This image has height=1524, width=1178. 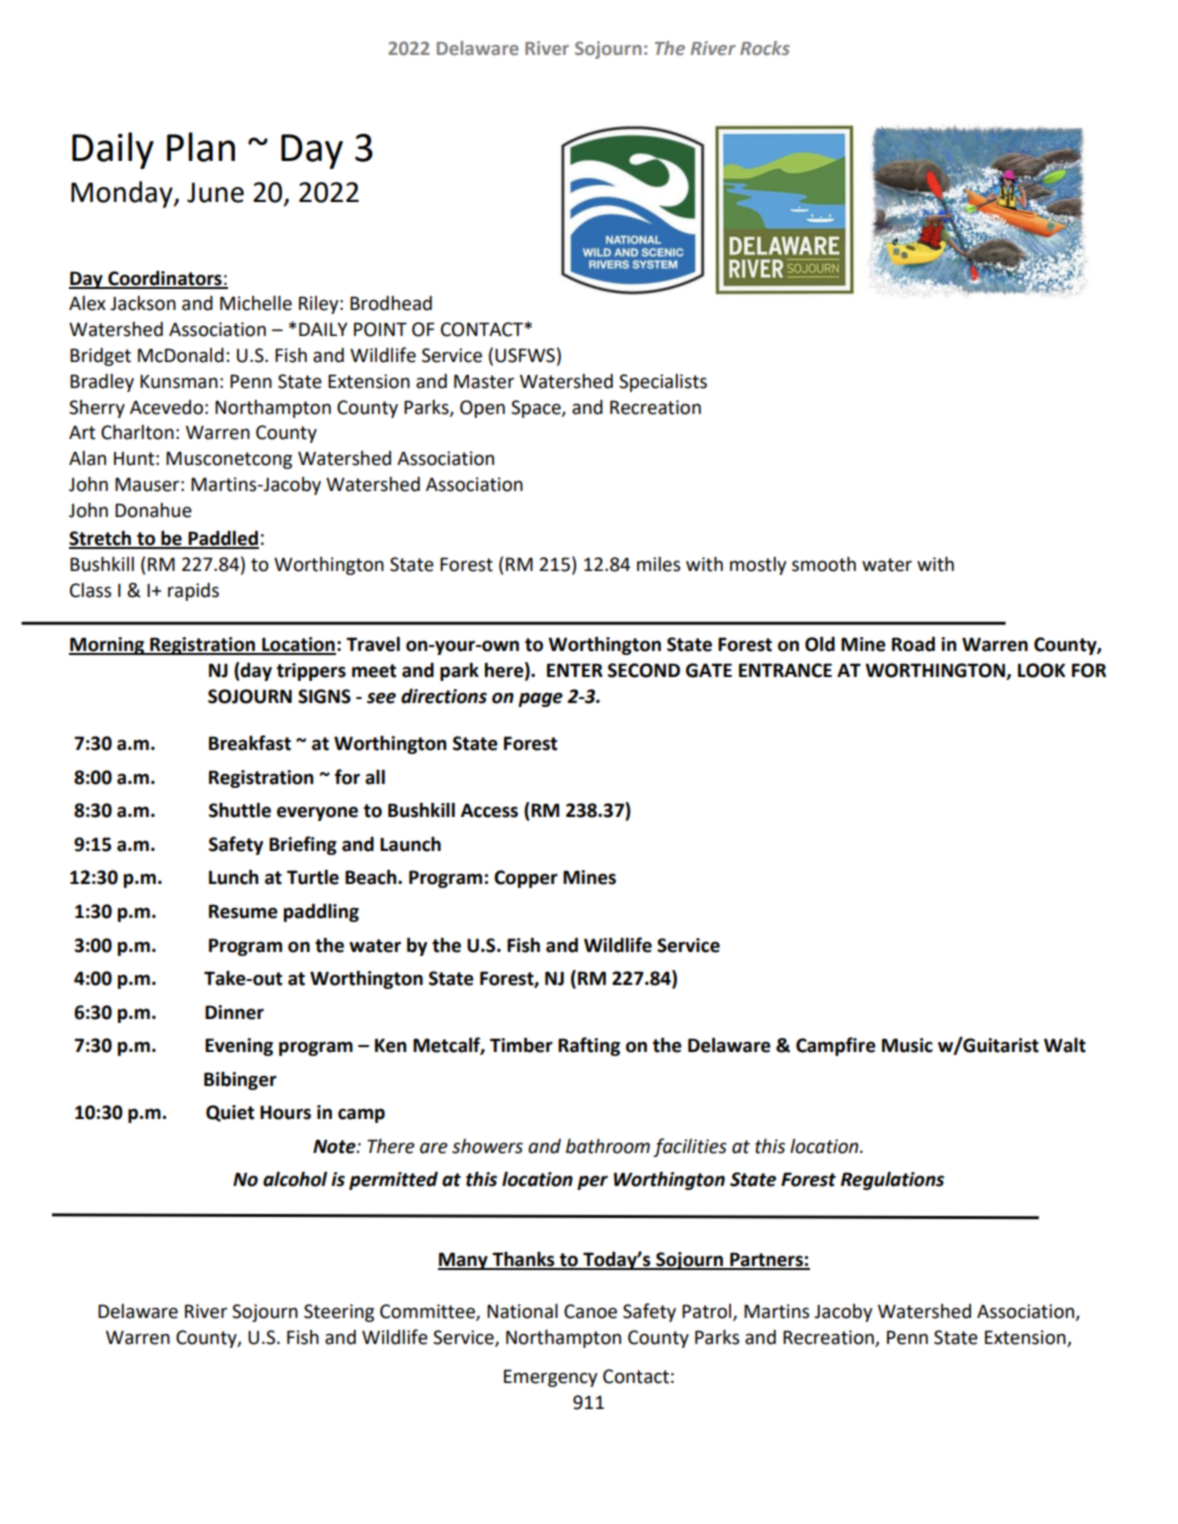 What do you see at coordinates (913, 644) in the image?
I see `Road` at bounding box center [913, 644].
